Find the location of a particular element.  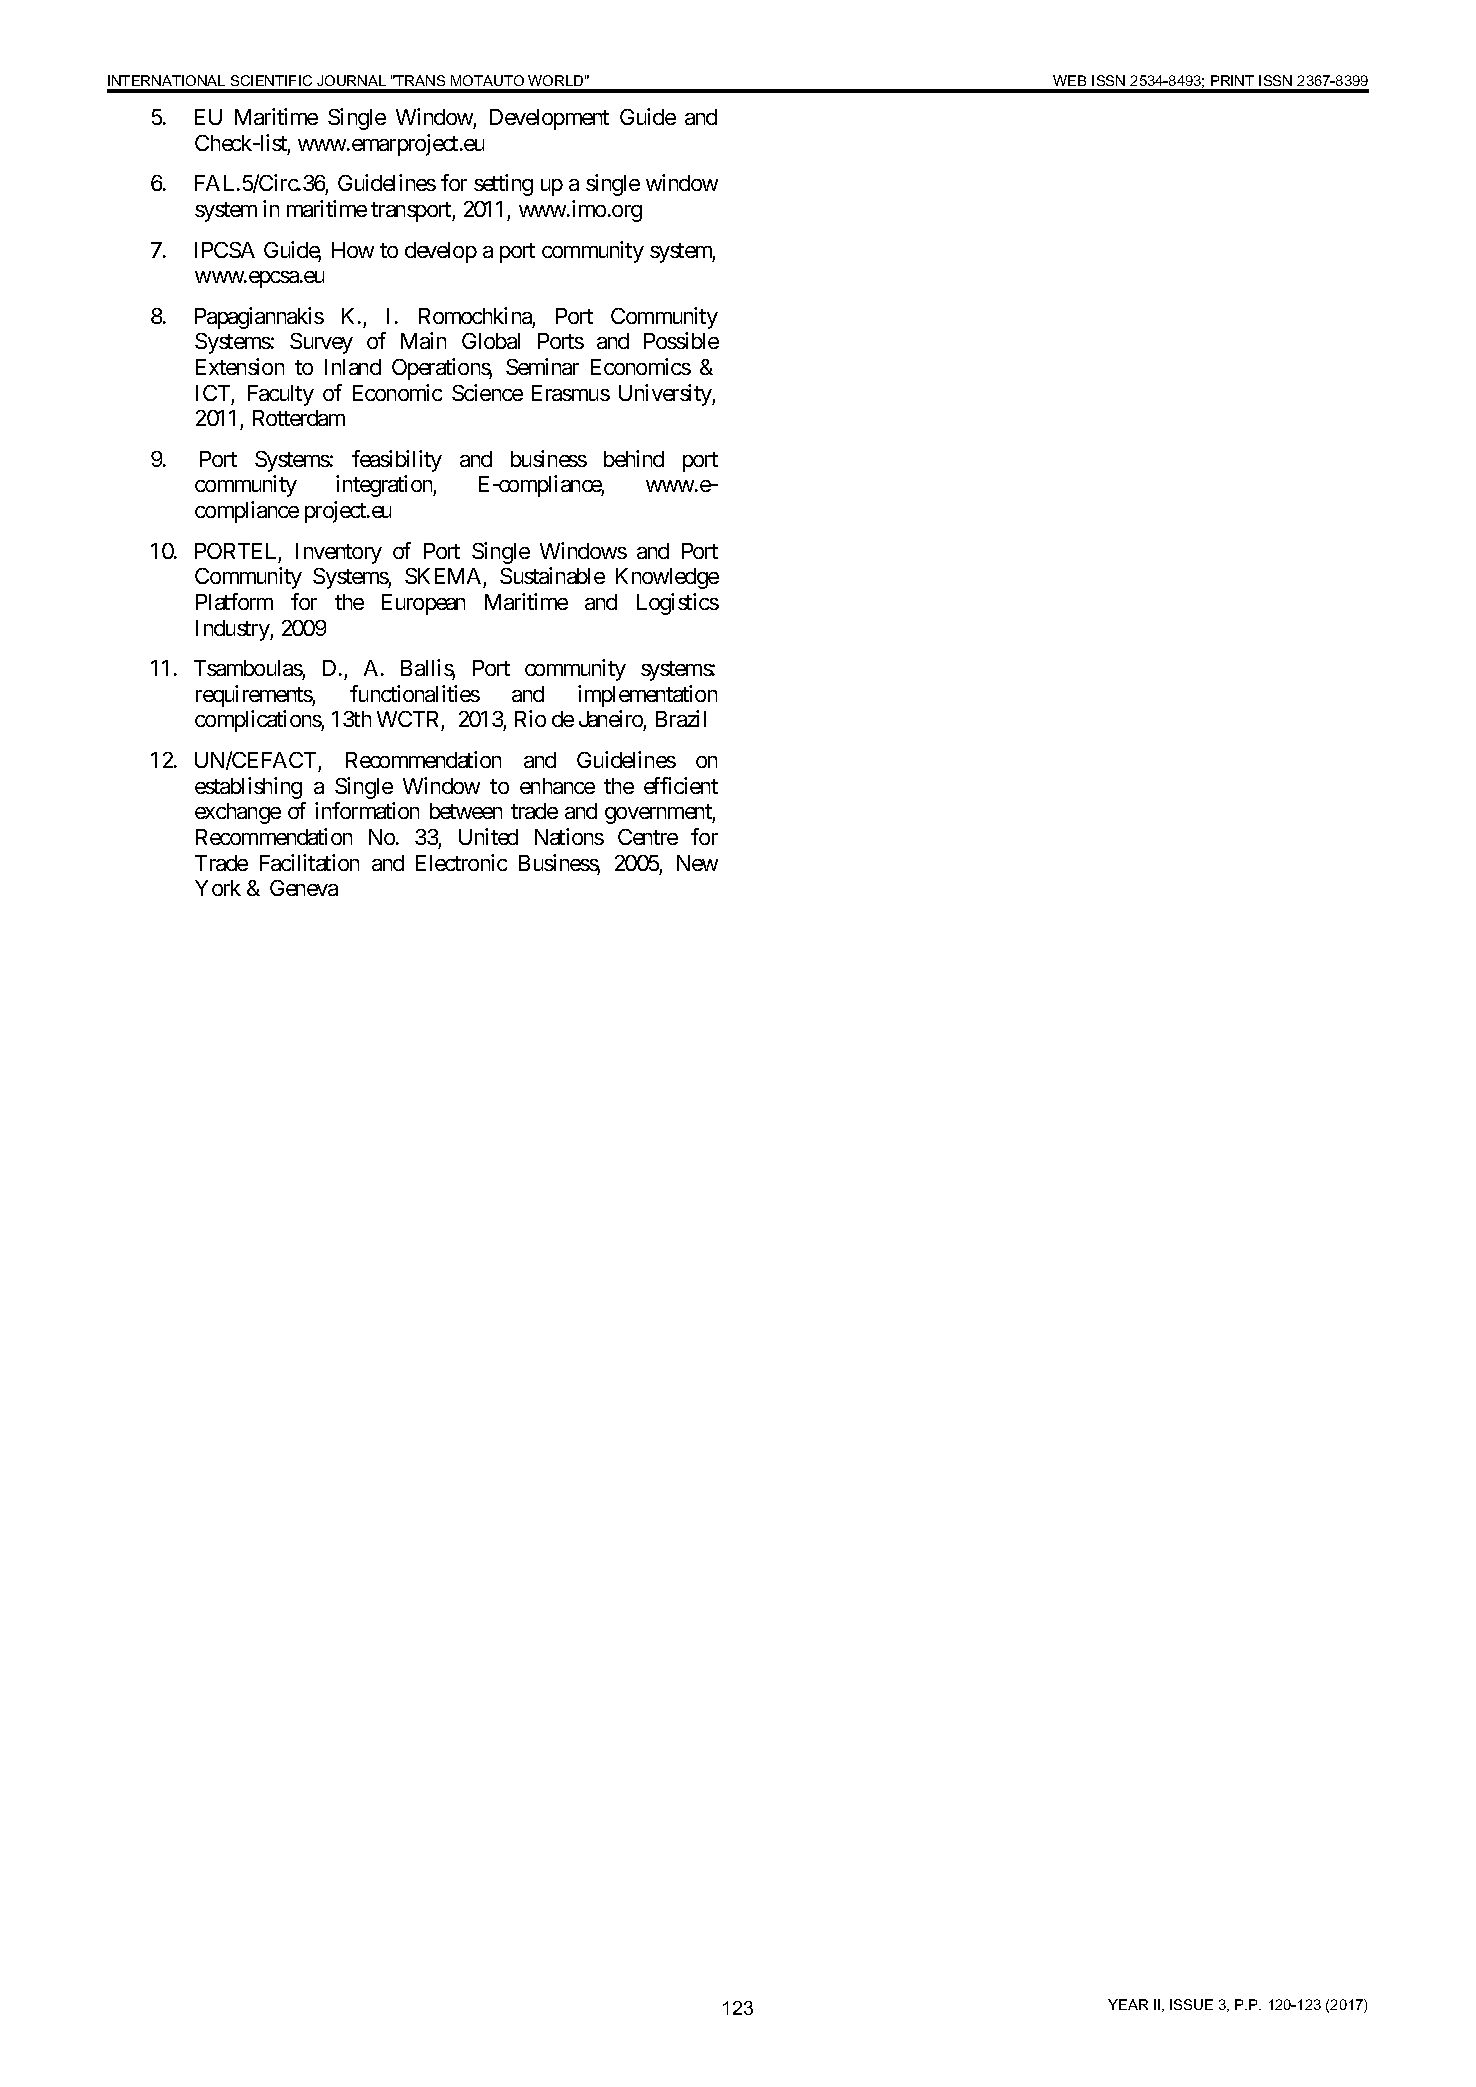

Facilitation is located at coordinates (309, 862).
